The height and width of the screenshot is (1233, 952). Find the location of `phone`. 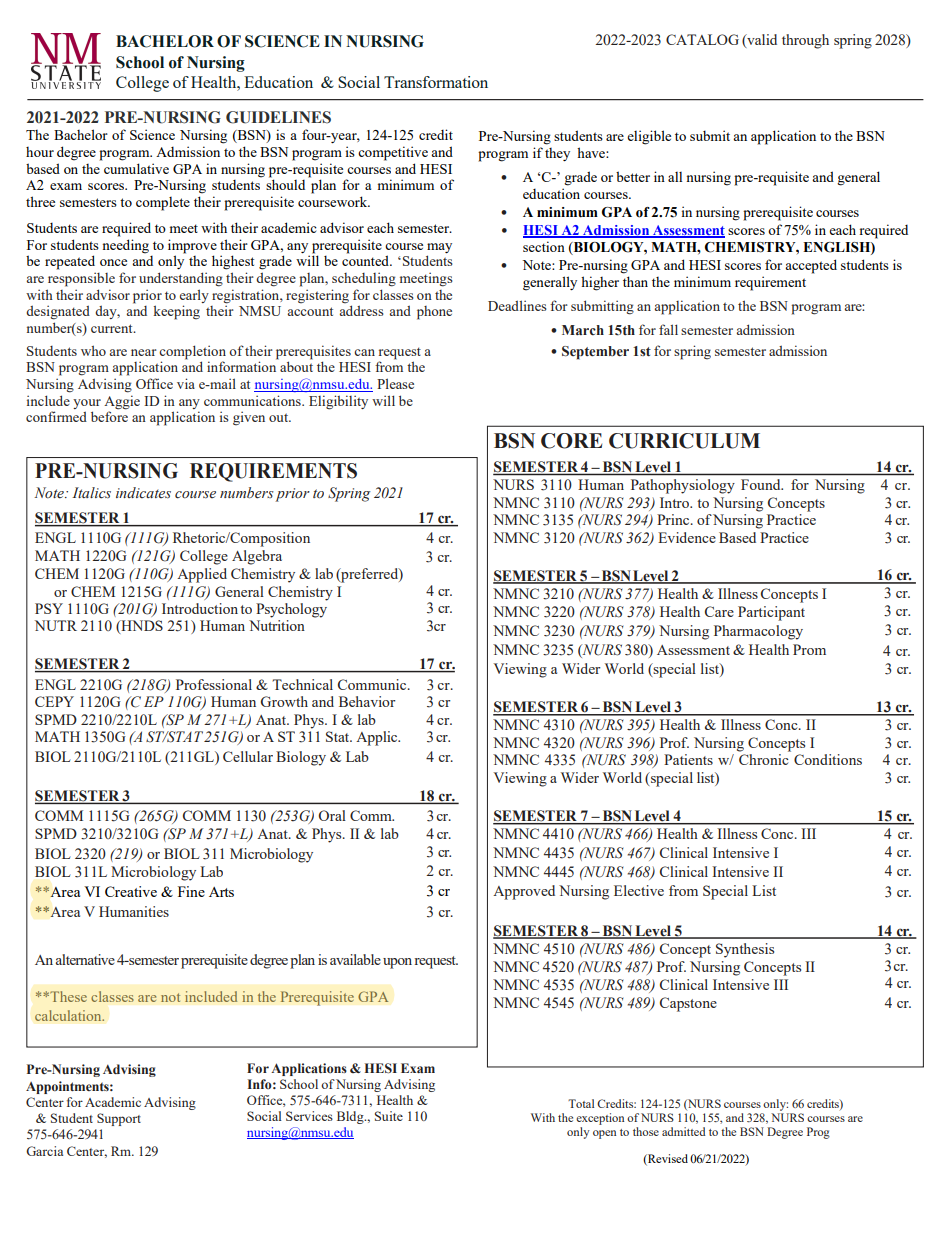

phone is located at coordinates (434, 313).
